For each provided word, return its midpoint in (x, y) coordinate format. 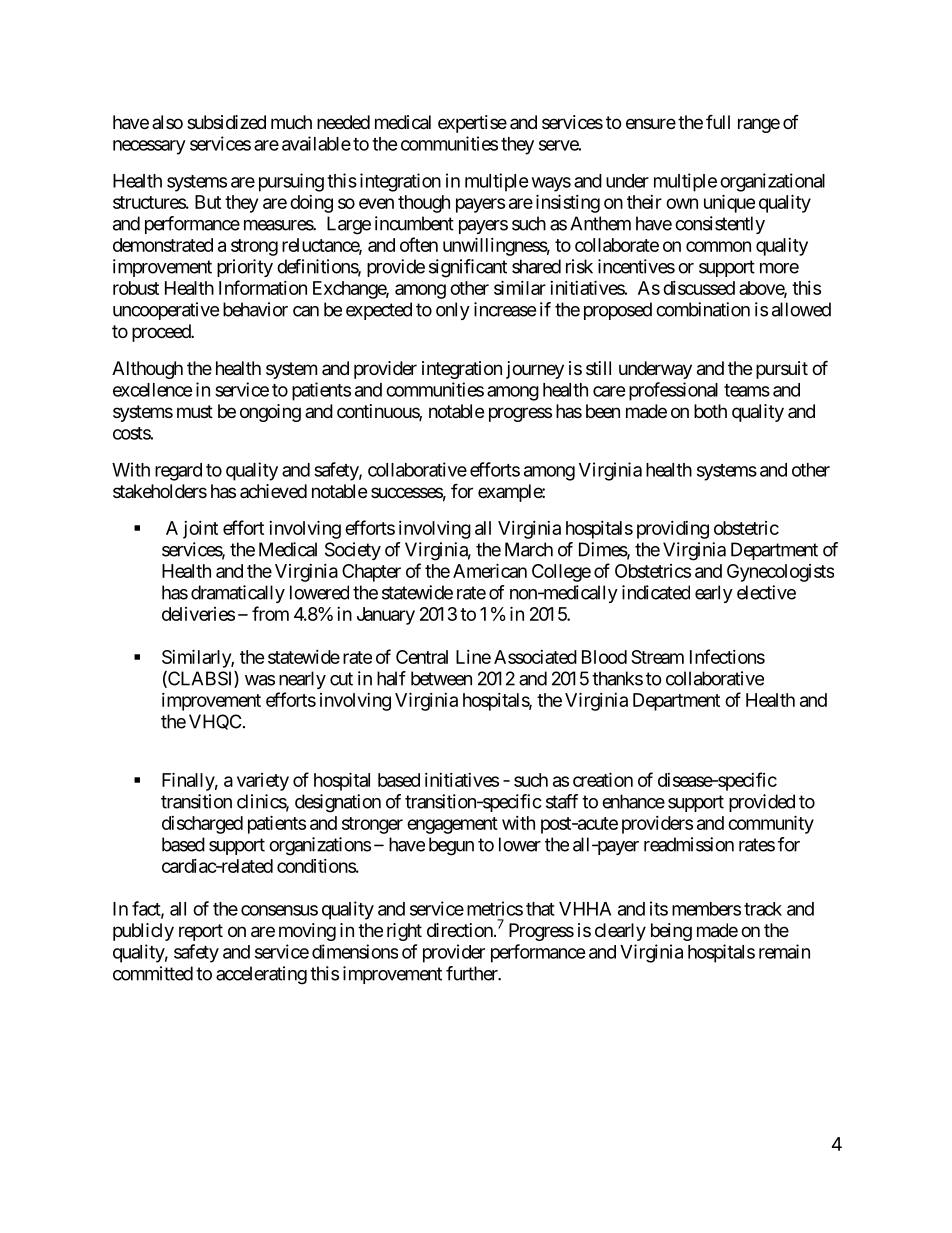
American (490, 570)
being (671, 932)
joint (200, 530)
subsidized (226, 122)
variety (263, 782)
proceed (162, 333)
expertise (472, 124)
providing (673, 530)
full (718, 121)
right (404, 932)
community (771, 824)
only (453, 311)
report (201, 932)
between (441, 678)
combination (703, 309)
